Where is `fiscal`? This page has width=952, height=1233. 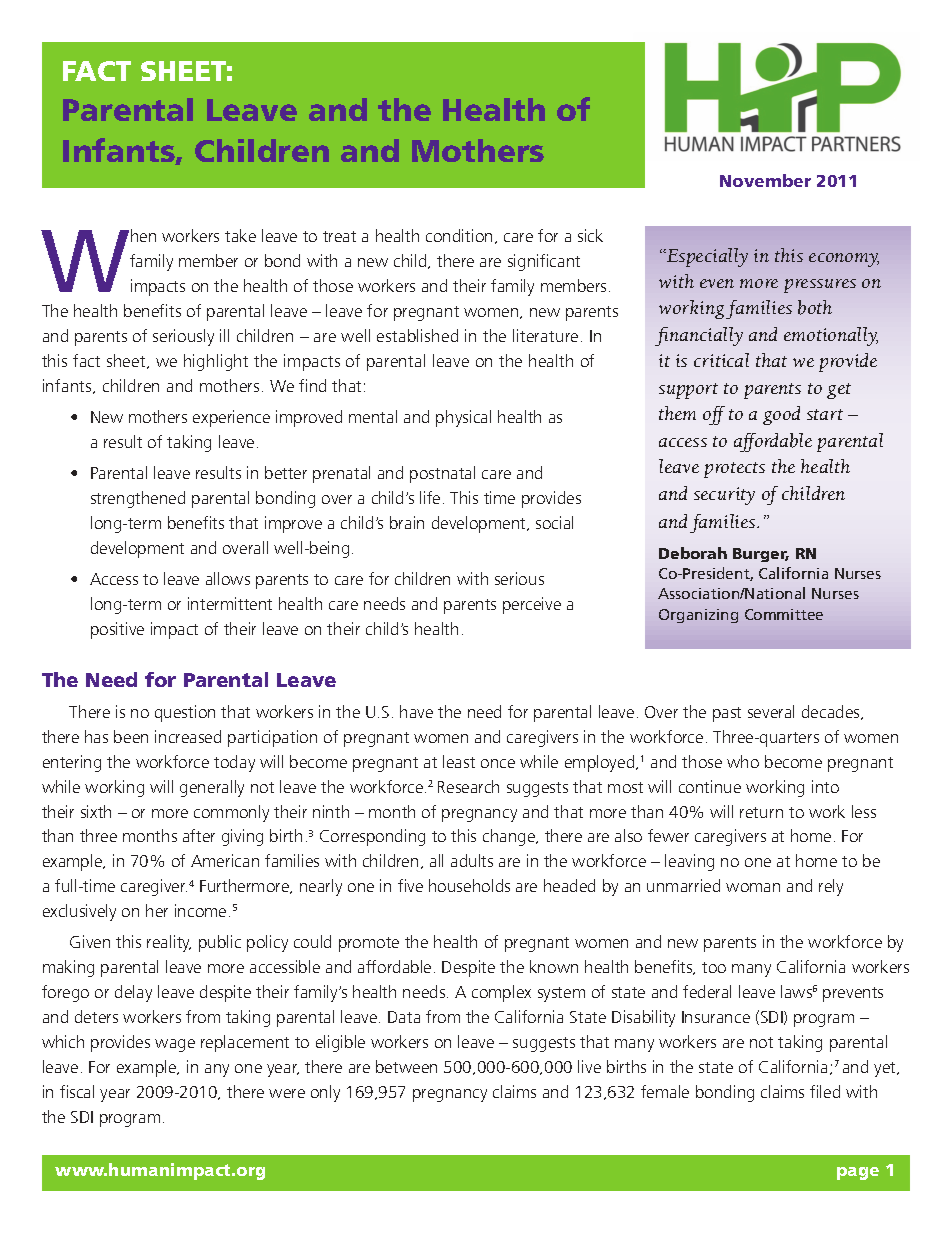
fiscal is located at coordinates (77, 1091).
